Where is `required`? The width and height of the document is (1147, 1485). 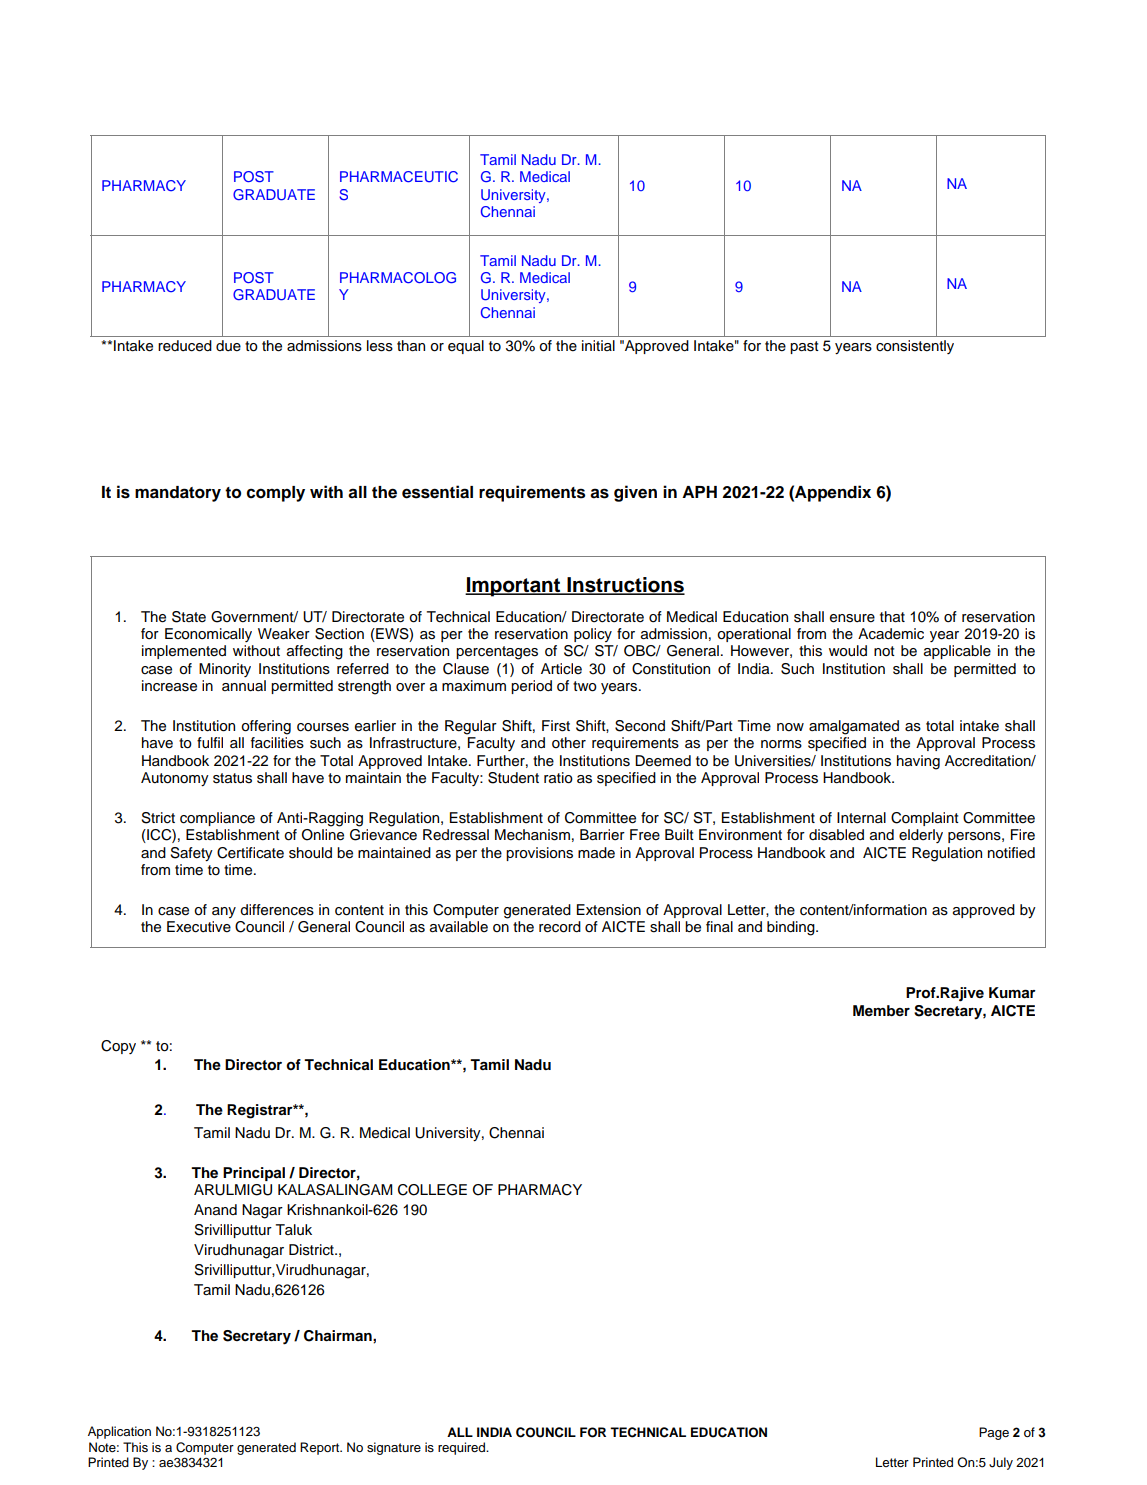
required is located at coordinates (463, 1448).
